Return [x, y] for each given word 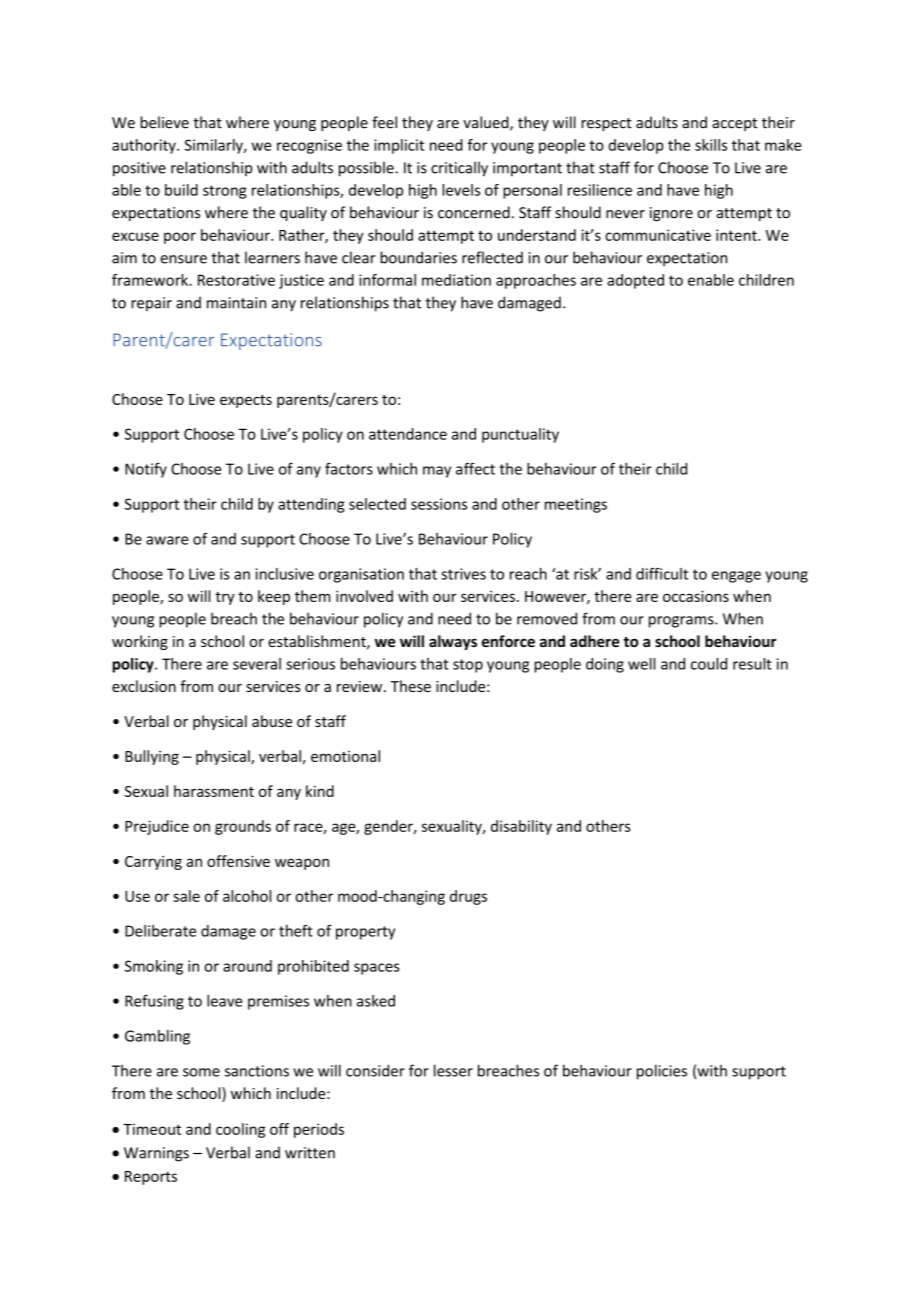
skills [711, 145]
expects [246, 401]
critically [459, 169]
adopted [635, 281]
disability [521, 827]
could [709, 664]
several [257, 664]
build [181, 190]
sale [186, 896]
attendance [408, 434]
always [453, 642]
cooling [240, 1130]
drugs [468, 897]
